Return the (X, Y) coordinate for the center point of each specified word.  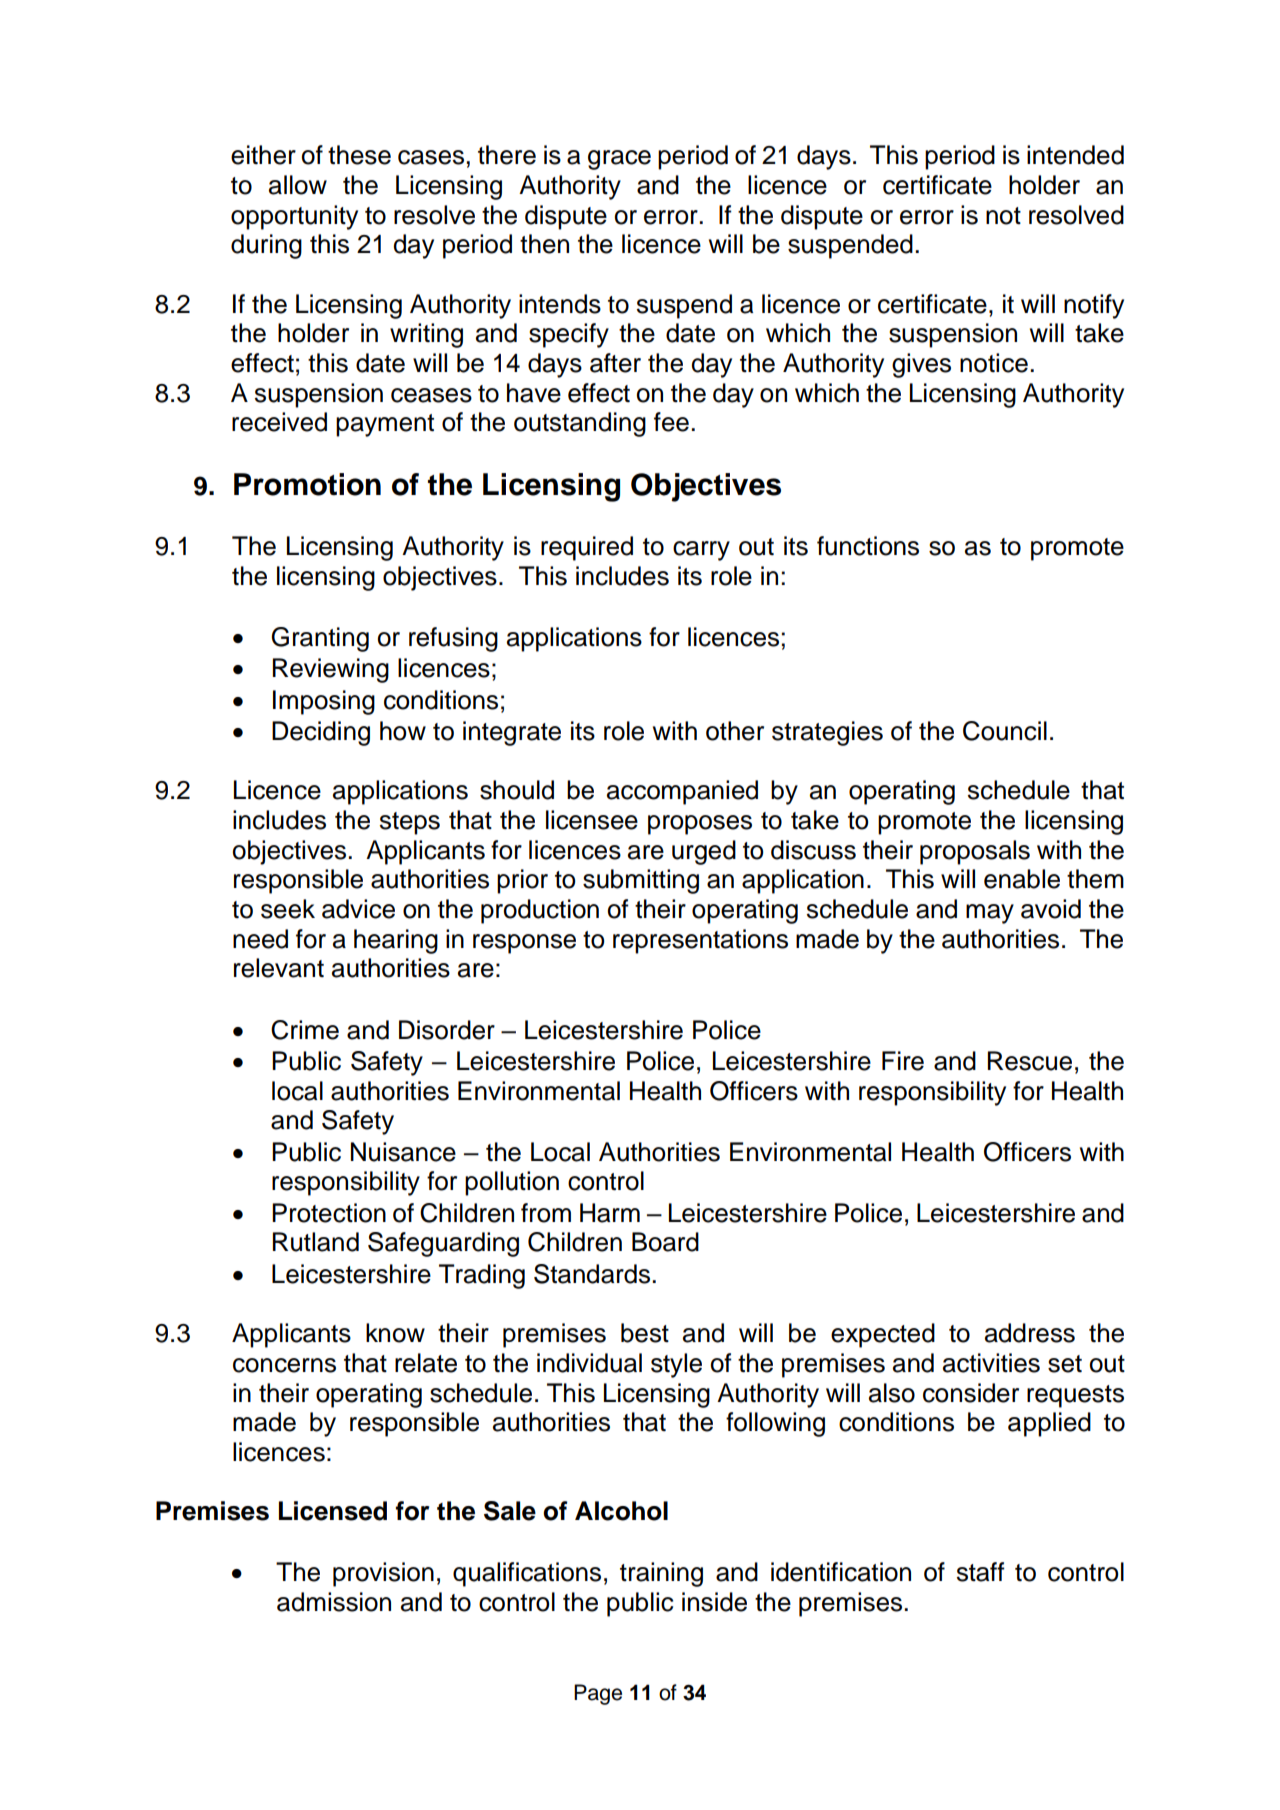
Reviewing (331, 670)
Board (665, 1242)
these (359, 155)
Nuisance (403, 1152)
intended (1075, 155)
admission (334, 1602)
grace (619, 160)
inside (714, 1602)
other (735, 731)
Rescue (1030, 1061)
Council (1005, 731)
